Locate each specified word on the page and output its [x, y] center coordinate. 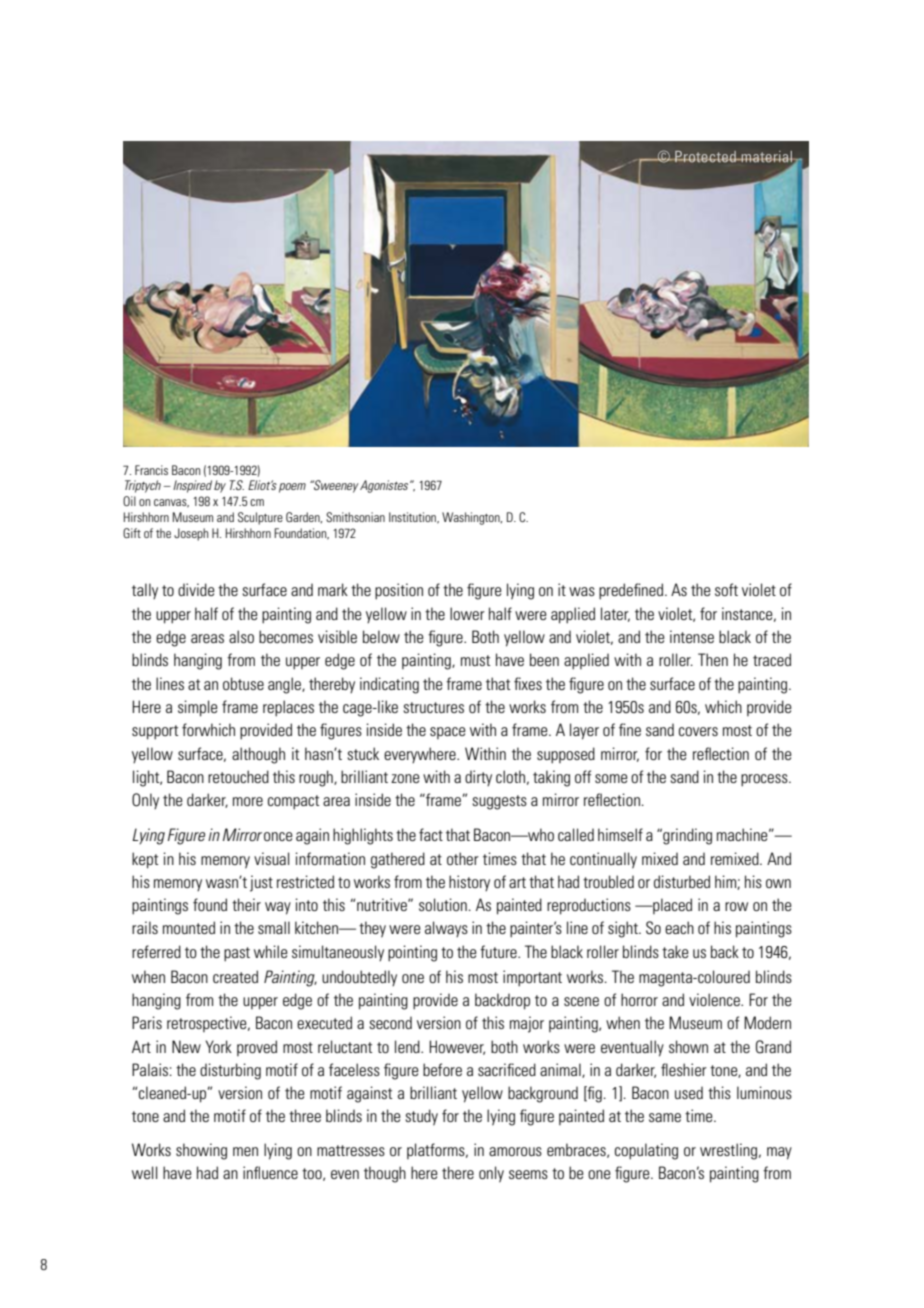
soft [726, 589]
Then [713, 659]
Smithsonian [355, 517]
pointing [412, 953]
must [475, 660]
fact [431, 834]
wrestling [730, 1151]
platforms [437, 1151]
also [241, 636]
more [248, 801]
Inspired [192, 486]
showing [201, 1151]
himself [620, 834]
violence [715, 999]
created [235, 976]
